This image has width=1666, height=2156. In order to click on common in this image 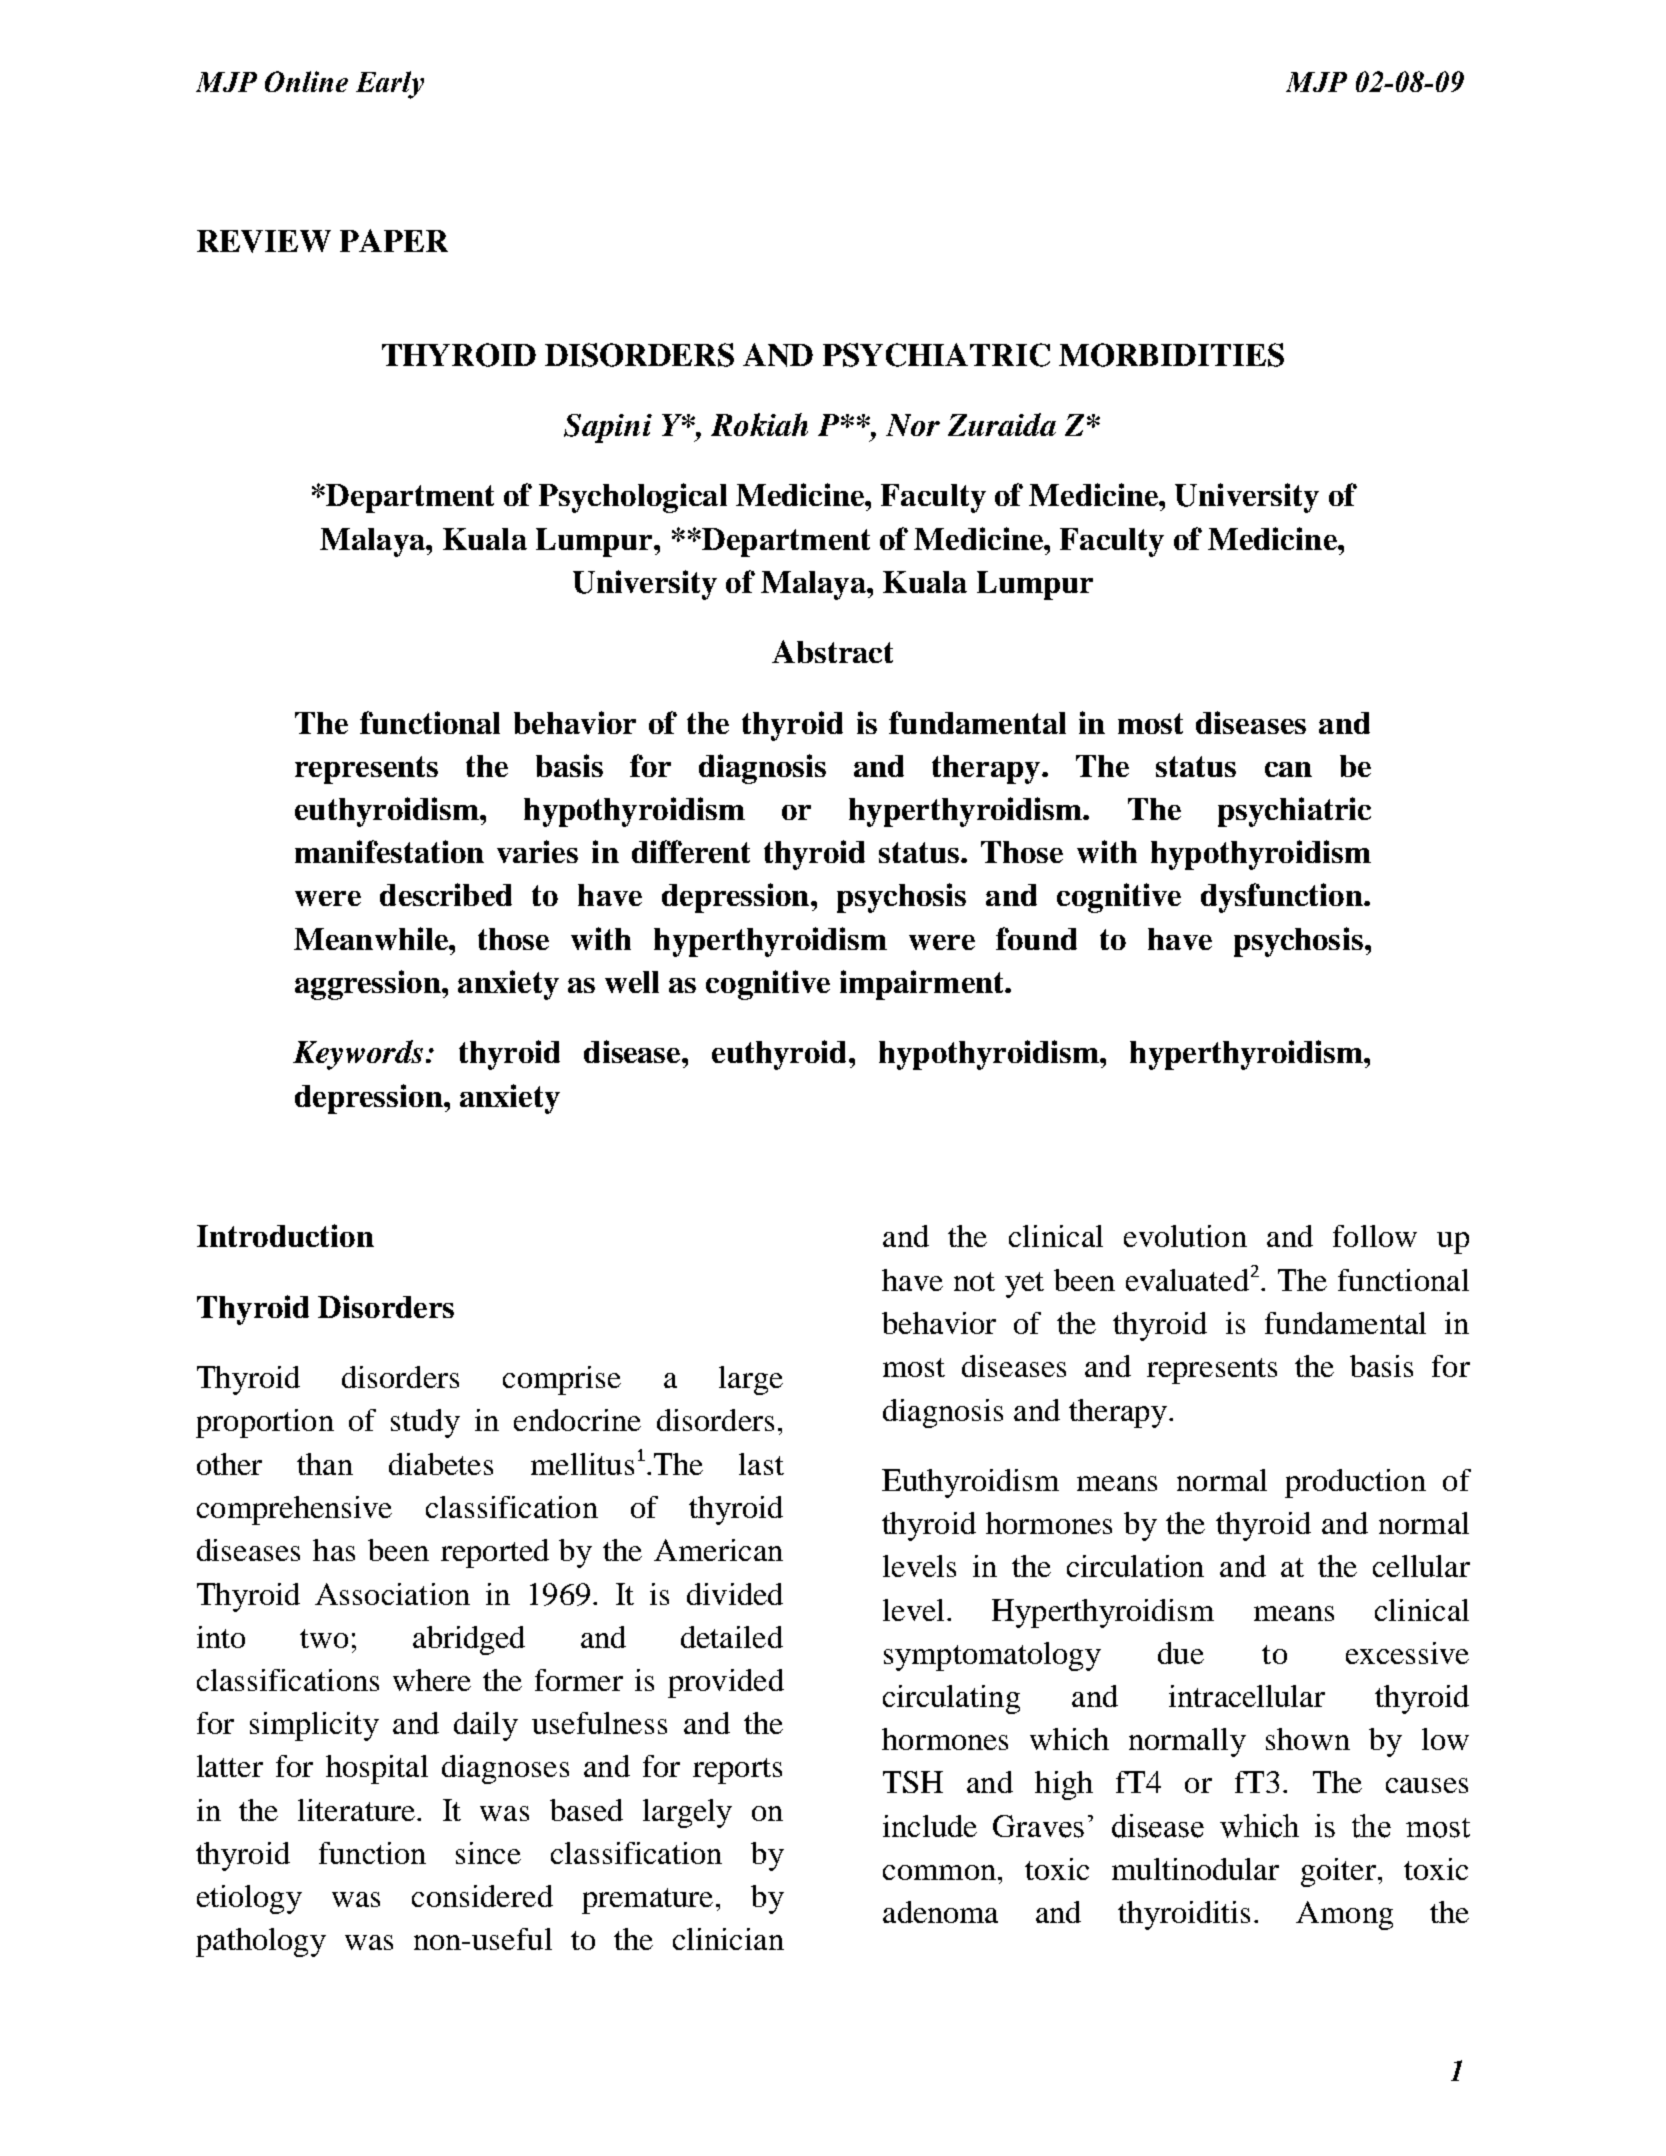, I will do `click(939, 1872)`.
